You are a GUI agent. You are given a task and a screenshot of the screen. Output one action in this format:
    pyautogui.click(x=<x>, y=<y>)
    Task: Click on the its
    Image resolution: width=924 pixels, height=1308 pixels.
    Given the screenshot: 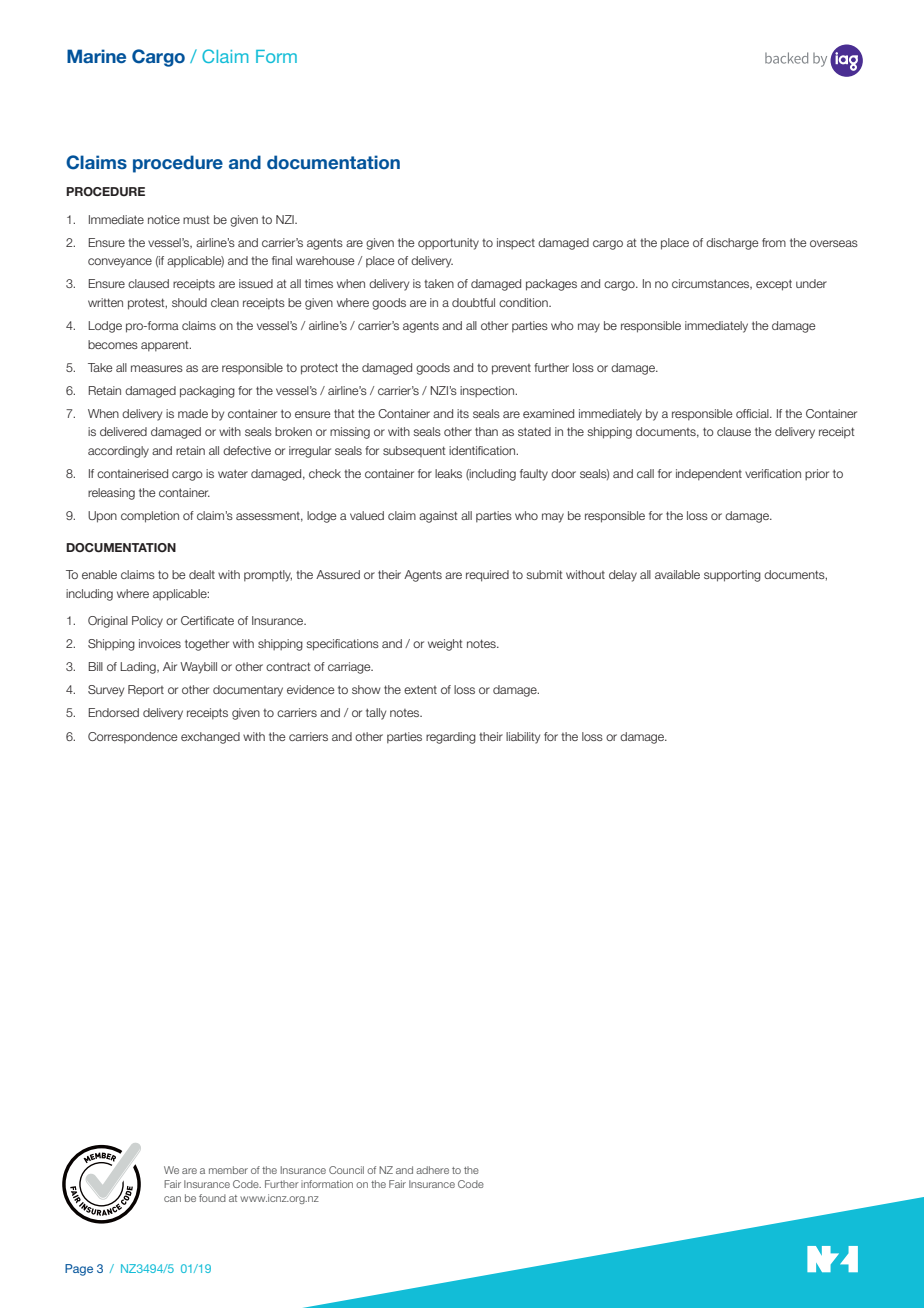 What is the action you would take?
    pyautogui.click(x=463, y=413)
